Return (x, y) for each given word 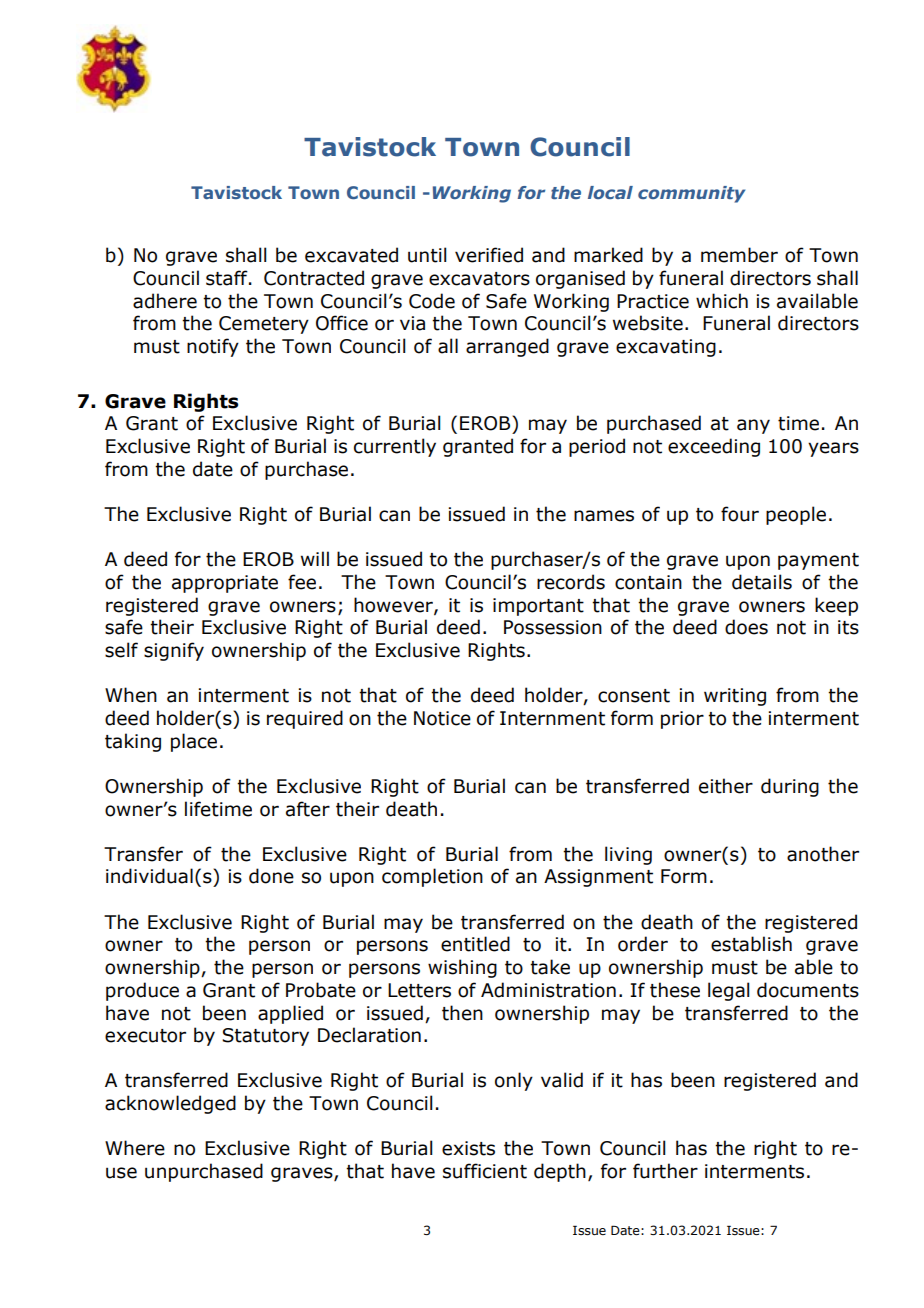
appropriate (225, 584)
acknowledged (170, 1104)
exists (468, 1148)
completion (432, 877)
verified (489, 255)
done (271, 876)
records (571, 582)
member (739, 255)
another (823, 854)
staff (228, 278)
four (740, 514)
